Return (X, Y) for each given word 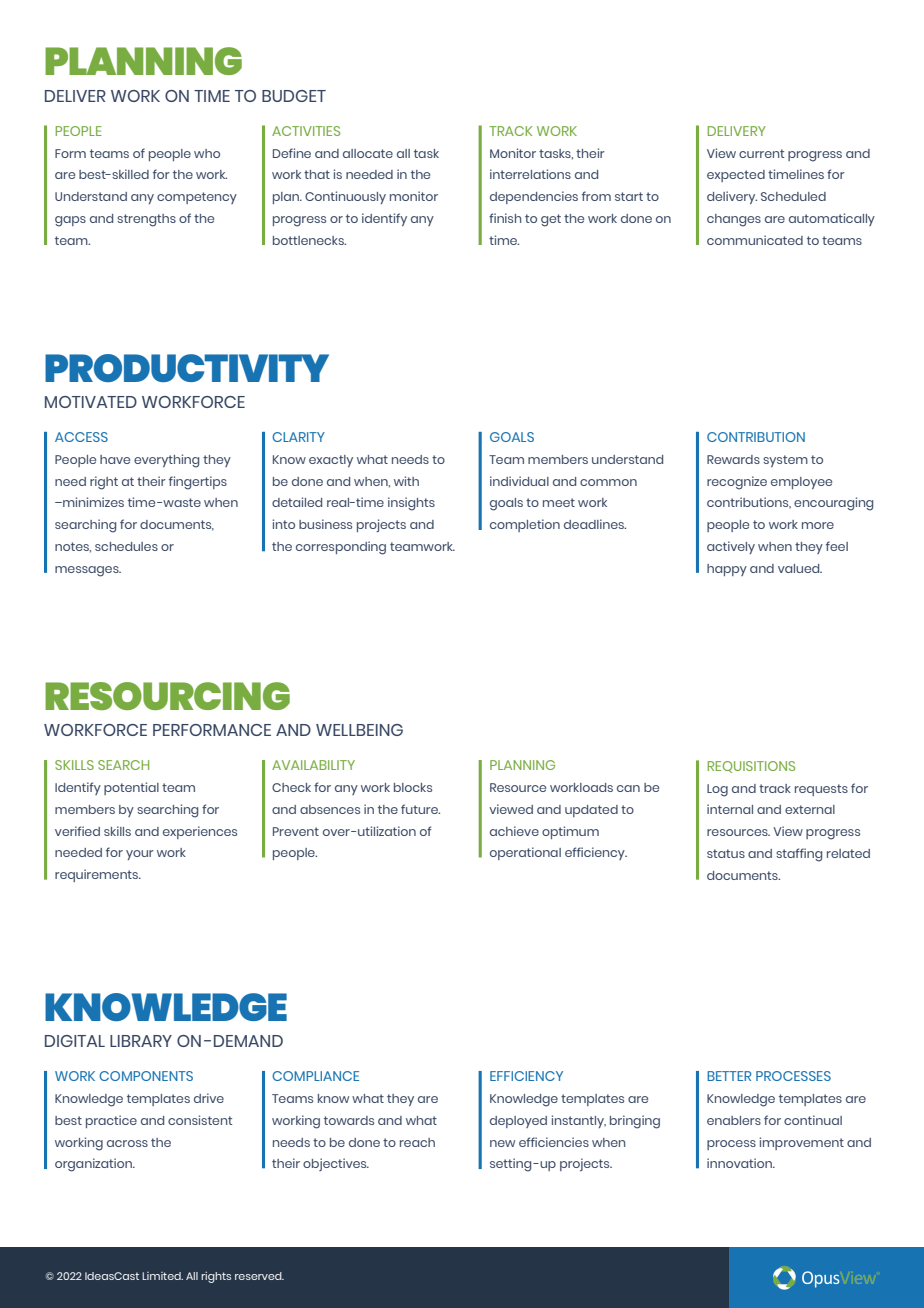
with (406, 481)
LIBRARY (141, 1041)
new (502, 1143)
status (726, 853)
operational (525, 853)
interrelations (530, 174)
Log (717, 790)
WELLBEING (359, 730)
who (207, 153)
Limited (162, 1276)
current (761, 153)
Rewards (733, 459)
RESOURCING (167, 696)
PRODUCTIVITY (187, 368)
